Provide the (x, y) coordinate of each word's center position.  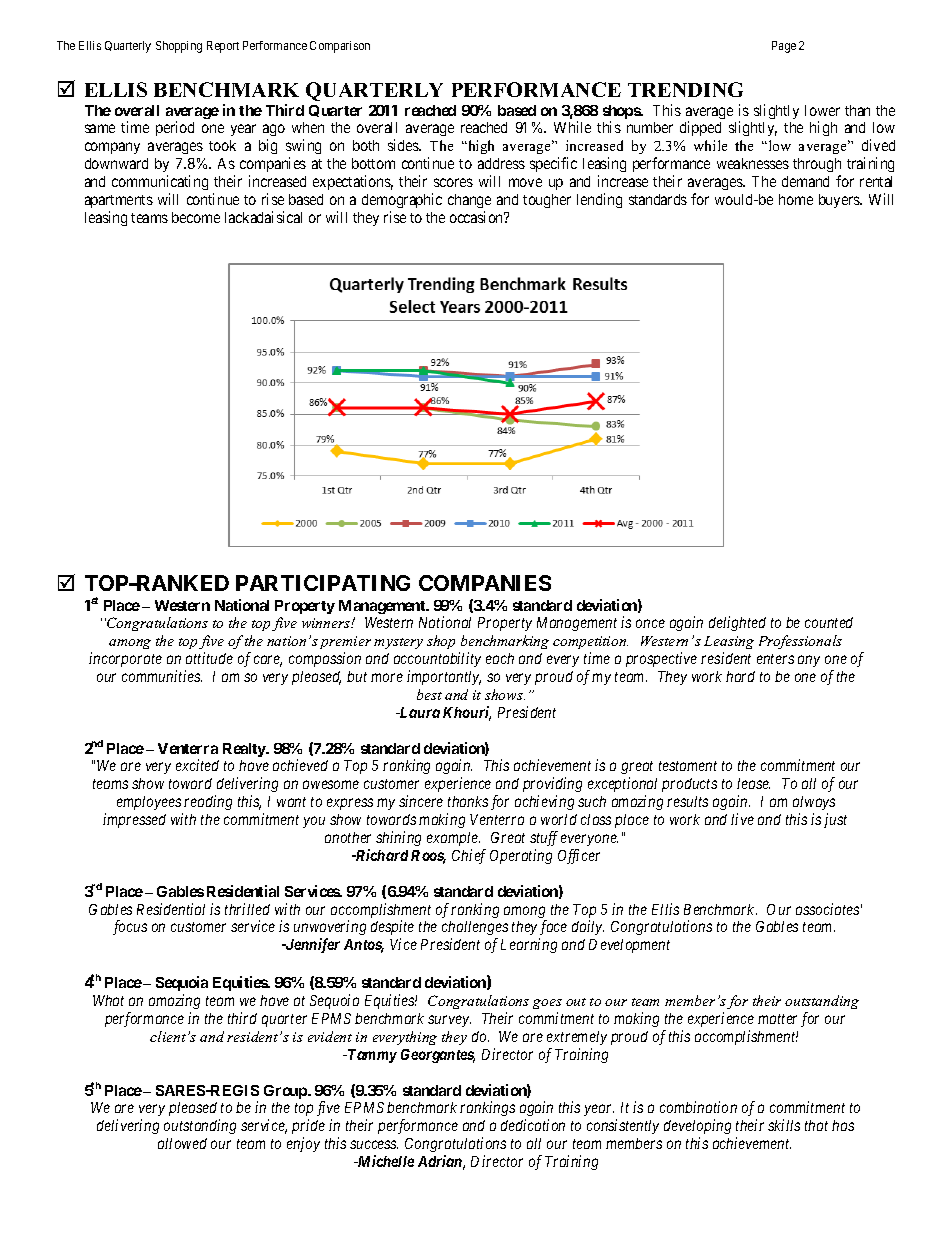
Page (784, 47)
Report (223, 47)
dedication (533, 1125)
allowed (182, 1143)
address (501, 163)
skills (784, 1125)
